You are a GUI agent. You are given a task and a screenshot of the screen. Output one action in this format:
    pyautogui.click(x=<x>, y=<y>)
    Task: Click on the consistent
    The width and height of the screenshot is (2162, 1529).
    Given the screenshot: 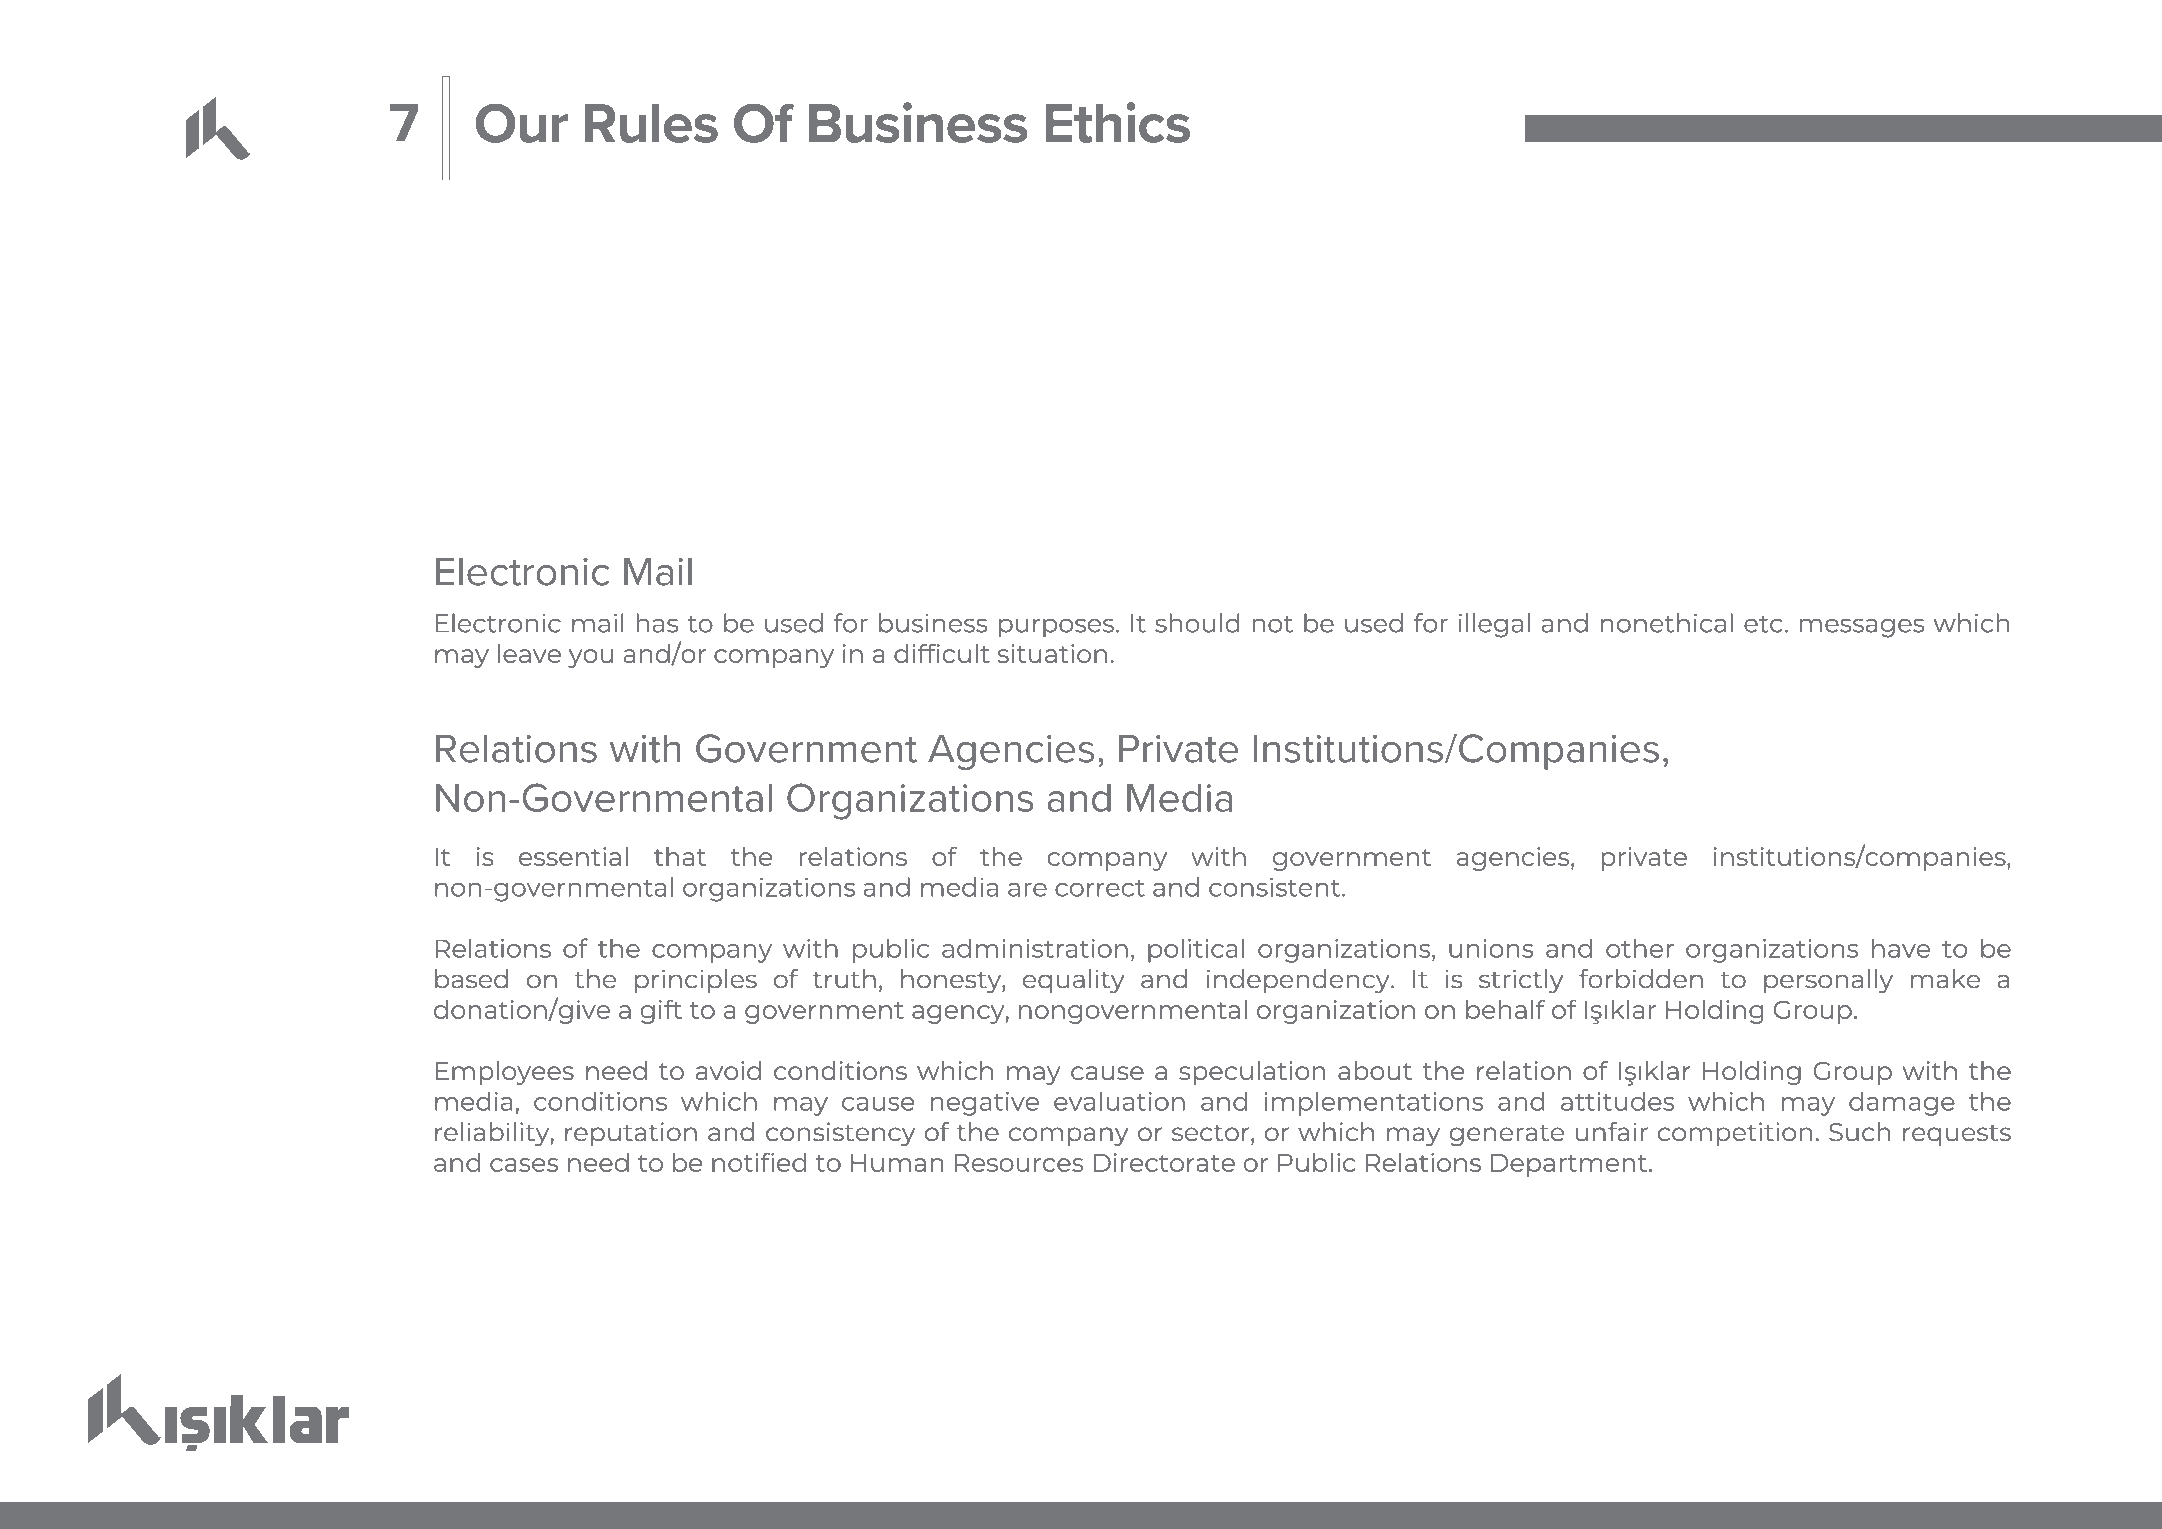 What is the action you would take?
    pyautogui.click(x=1276, y=887)
